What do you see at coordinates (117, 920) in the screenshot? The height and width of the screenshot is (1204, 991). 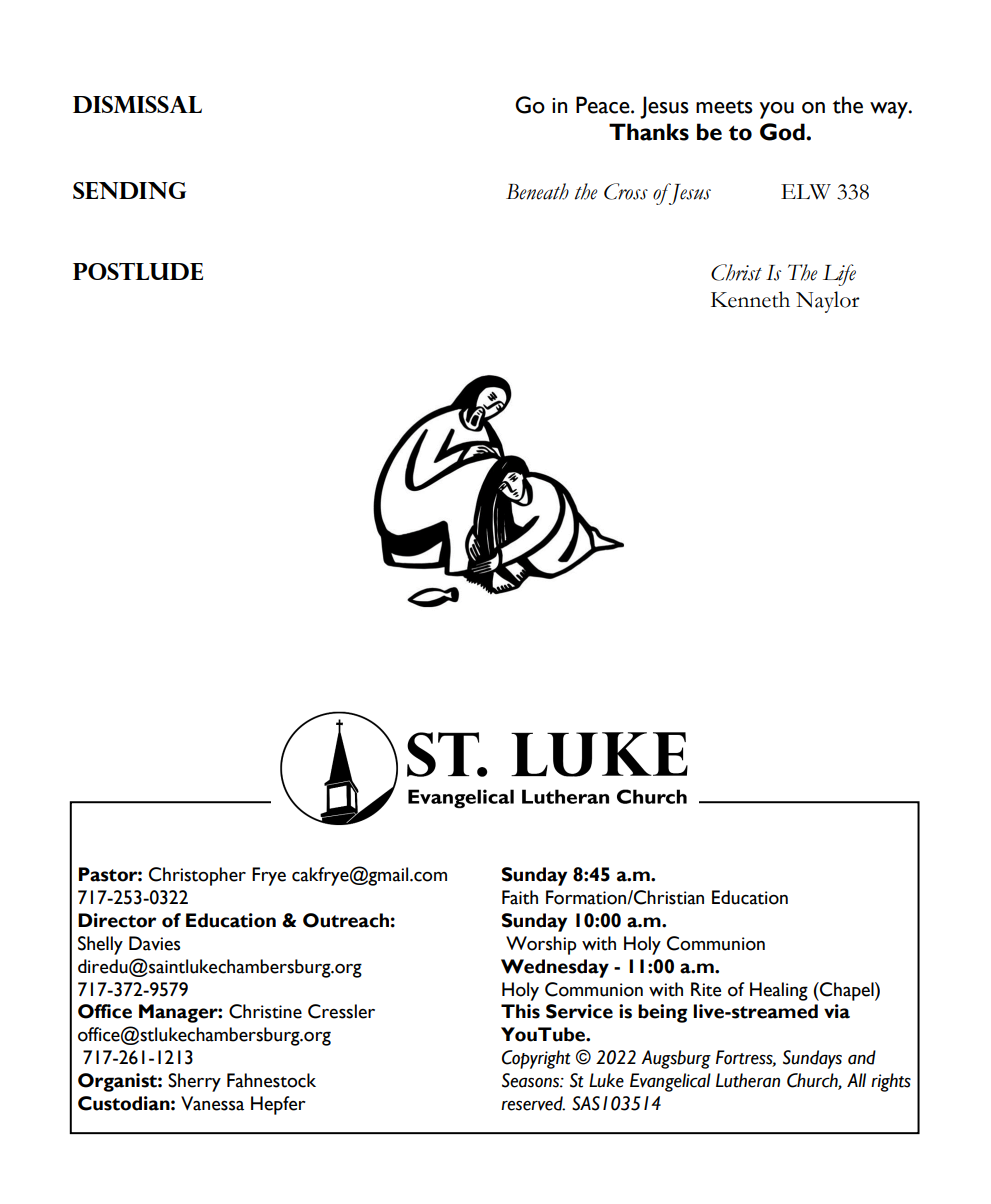 I see `Director` at bounding box center [117, 920].
